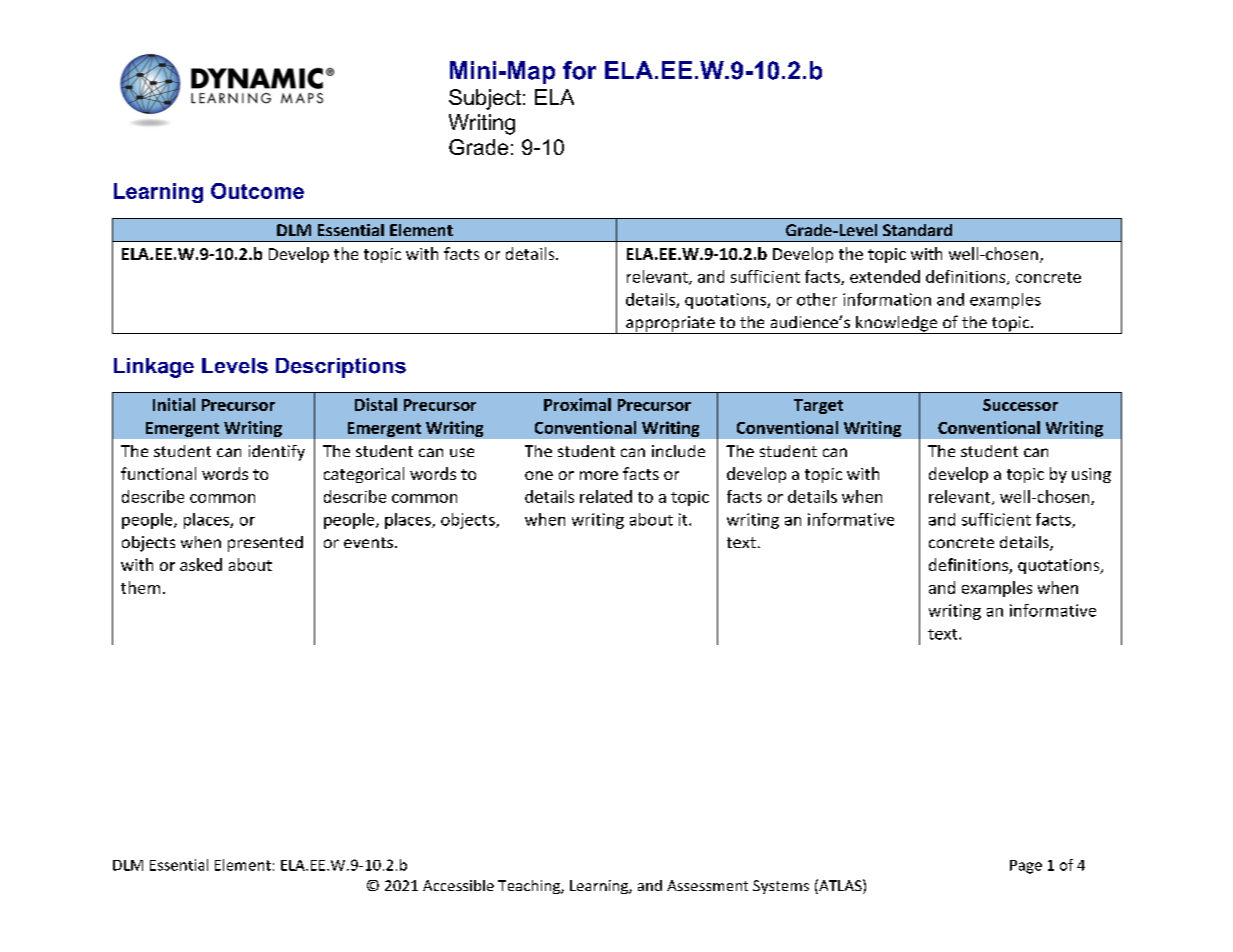 The width and height of the screenshot is (1233, 952). I want to click on Standard, so click(917, 230).
